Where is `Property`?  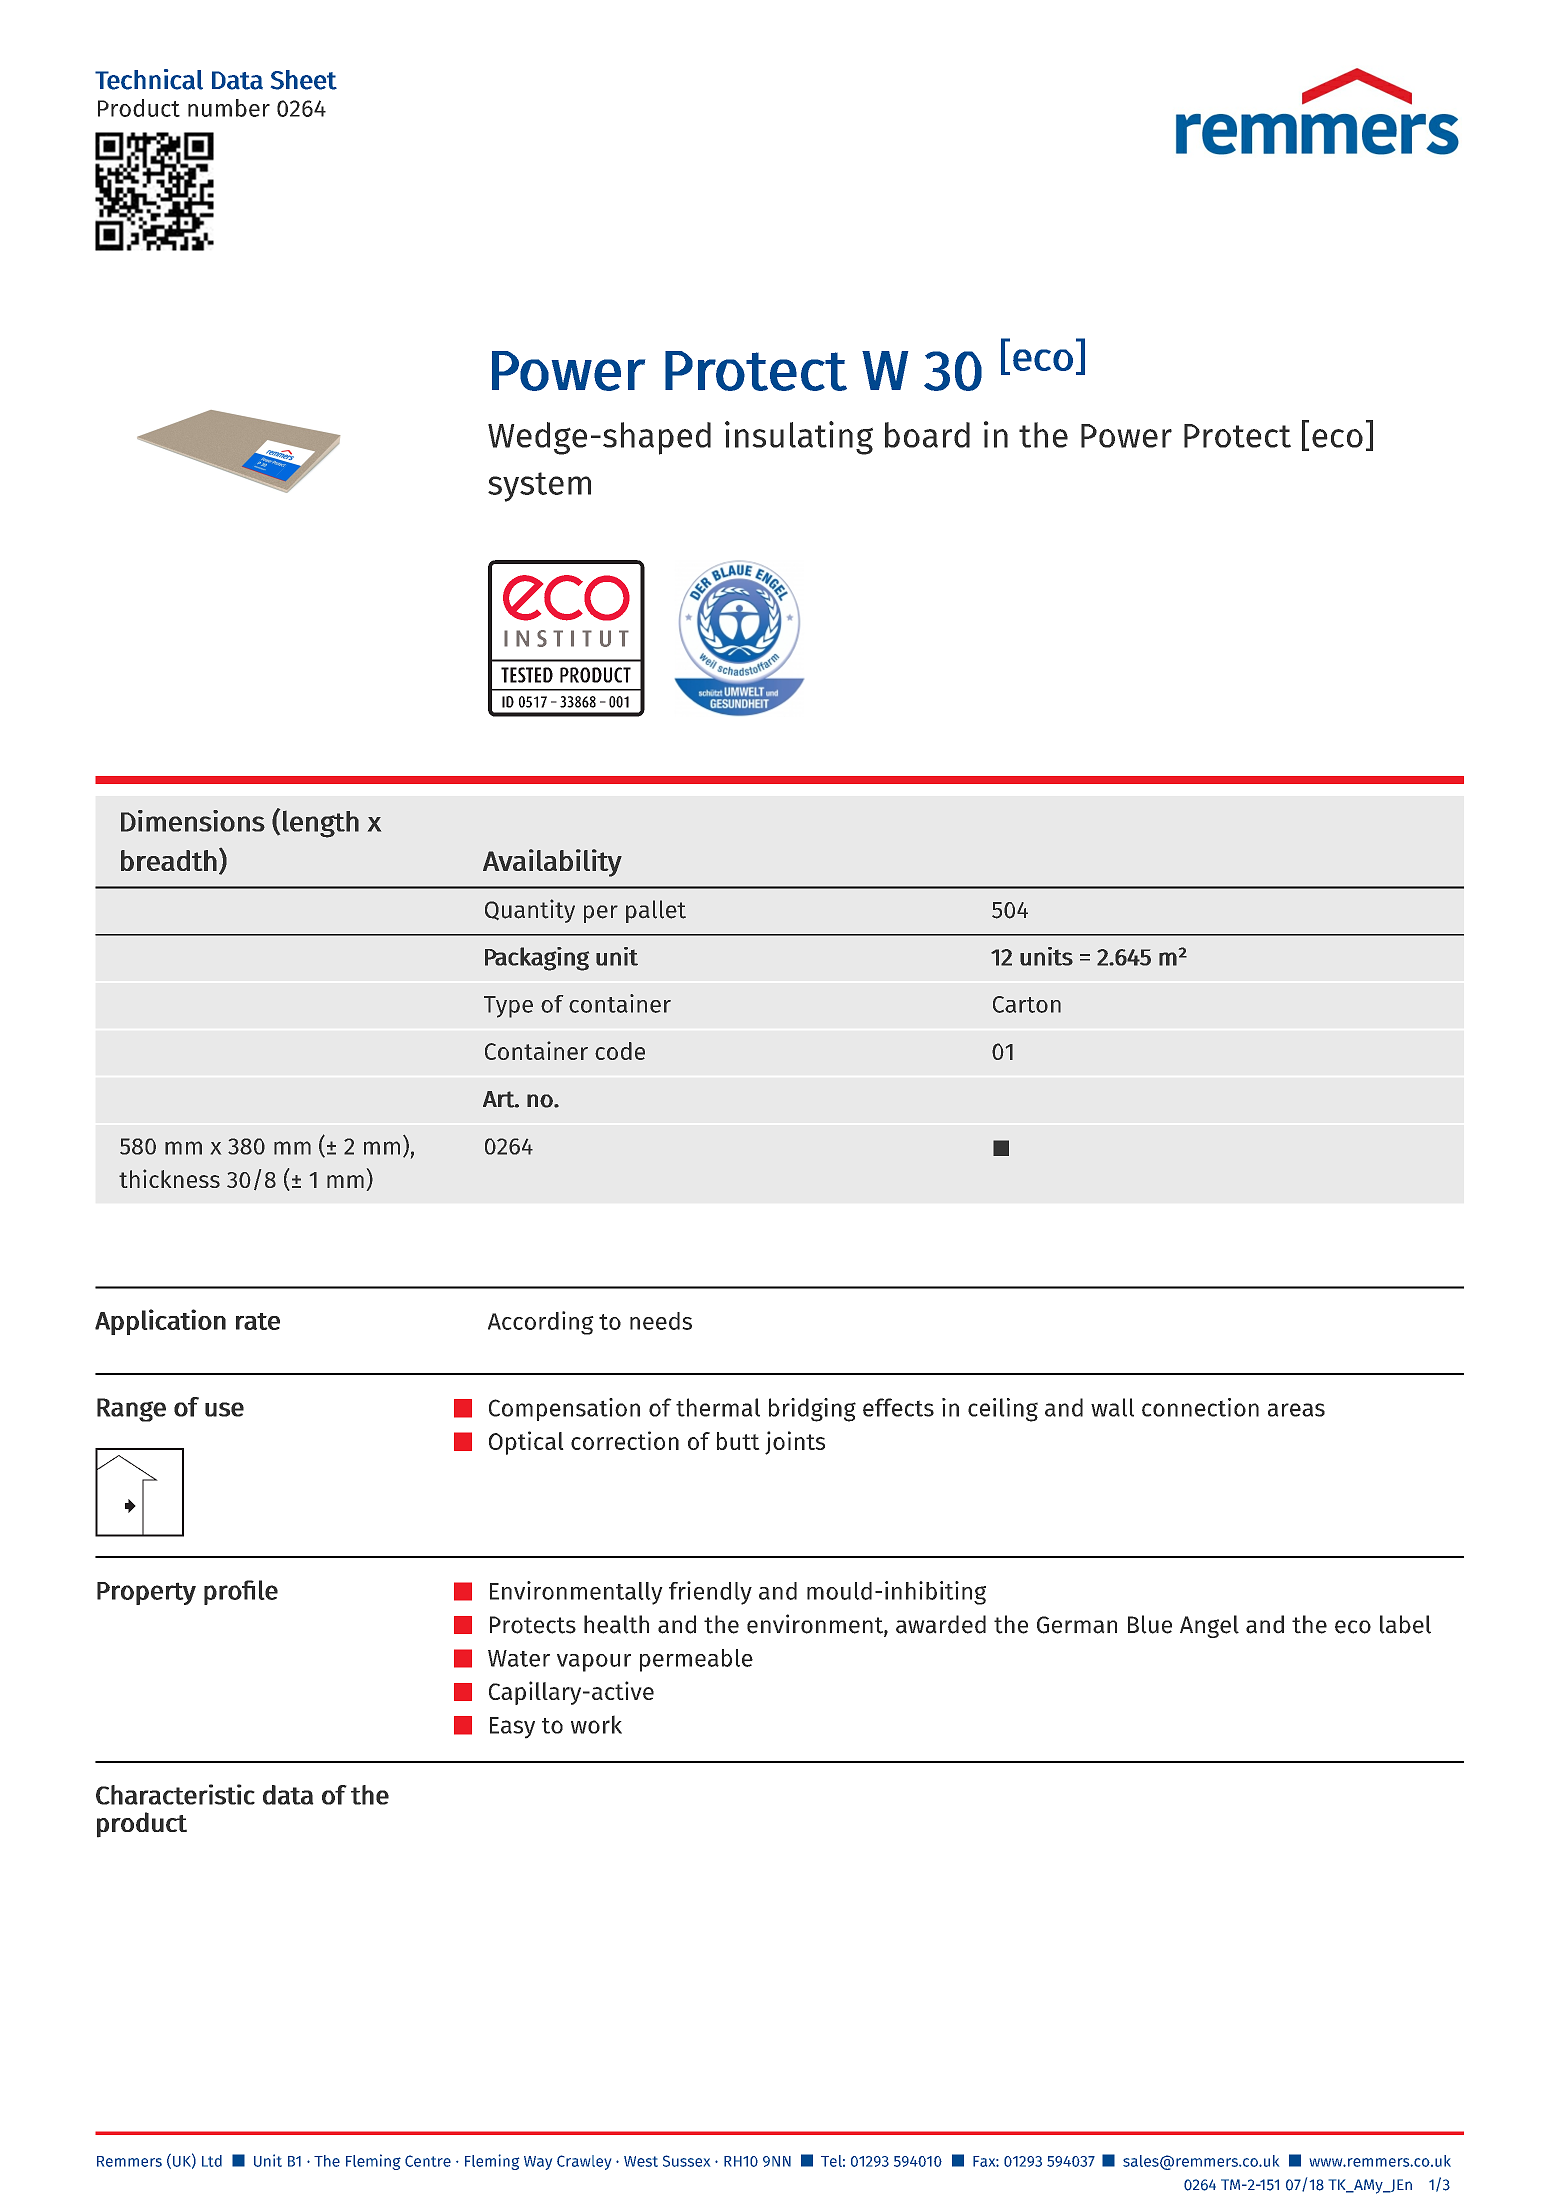 Property is located at coordinates (146, 1593).
